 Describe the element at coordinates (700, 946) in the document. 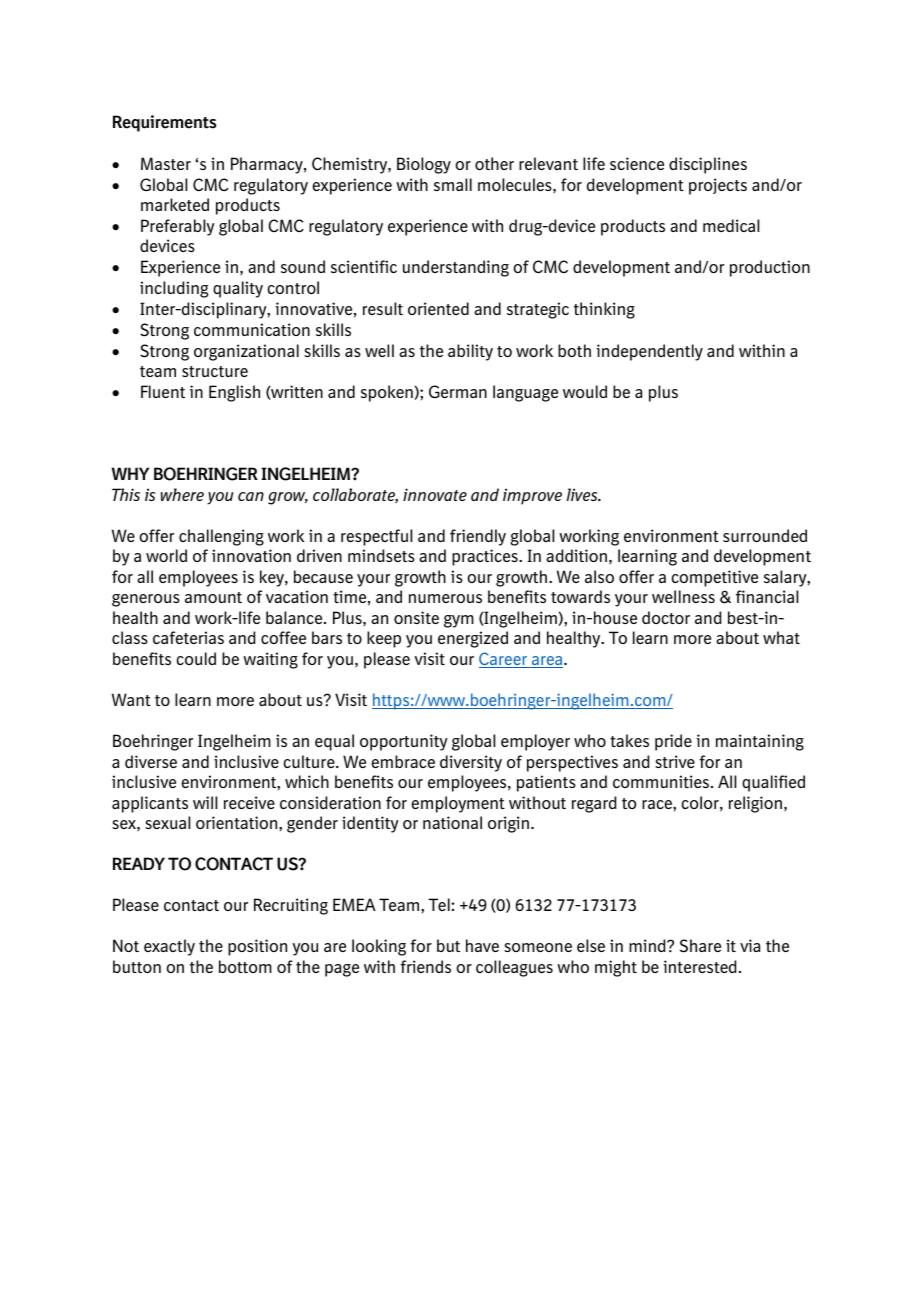

I see `Share` at that location.
